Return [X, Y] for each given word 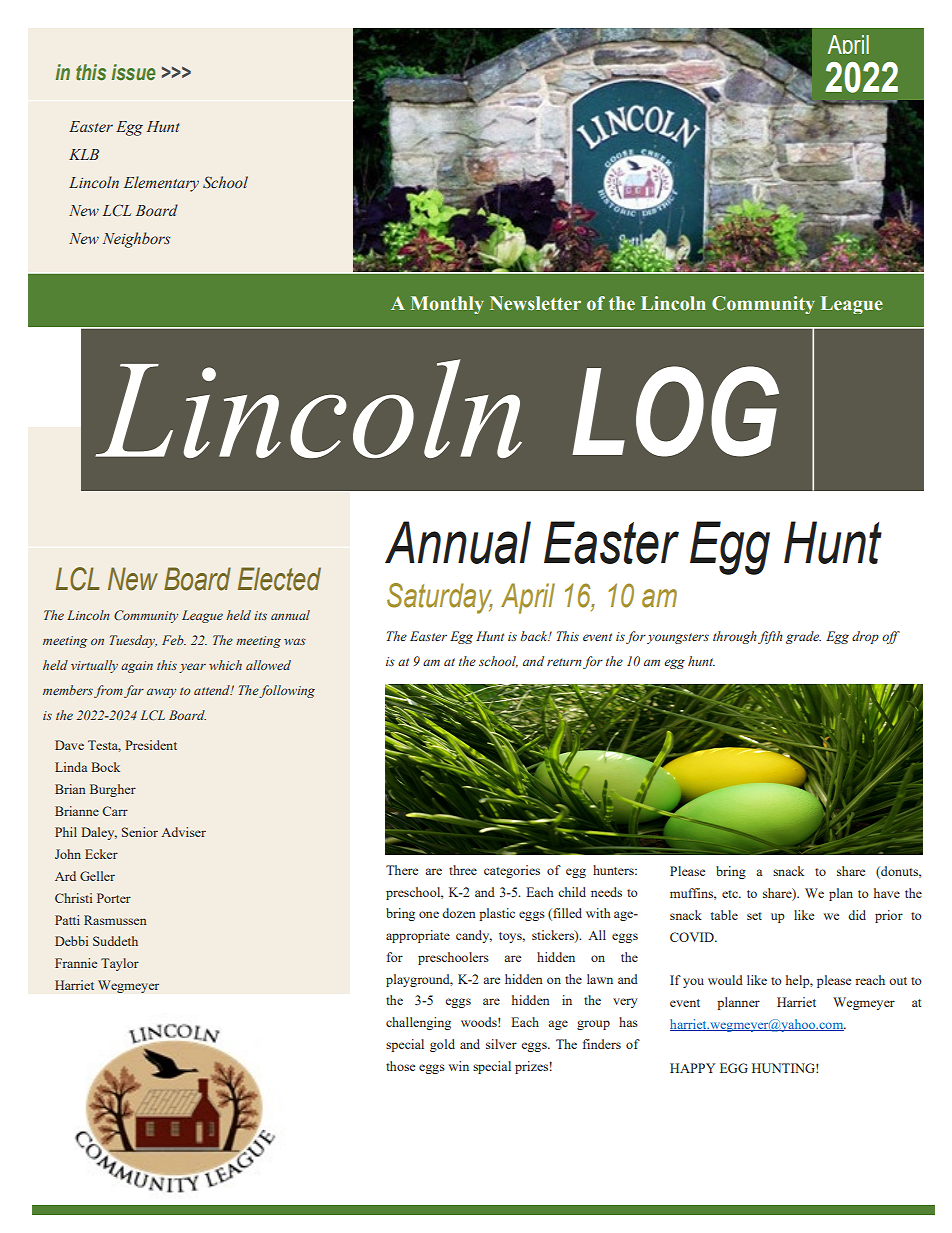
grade [803, 637]
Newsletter [535, 303]
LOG [675, 411]
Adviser [183, 832]
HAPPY [692, 1068]
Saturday [440, 598]
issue [133, 72]
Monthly [447, 305]
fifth [770, 637]
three [463, 870]
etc [731, 894]
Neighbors [136, 240]
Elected [279, 579]
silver [501, 1044]
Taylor [120, 964]
